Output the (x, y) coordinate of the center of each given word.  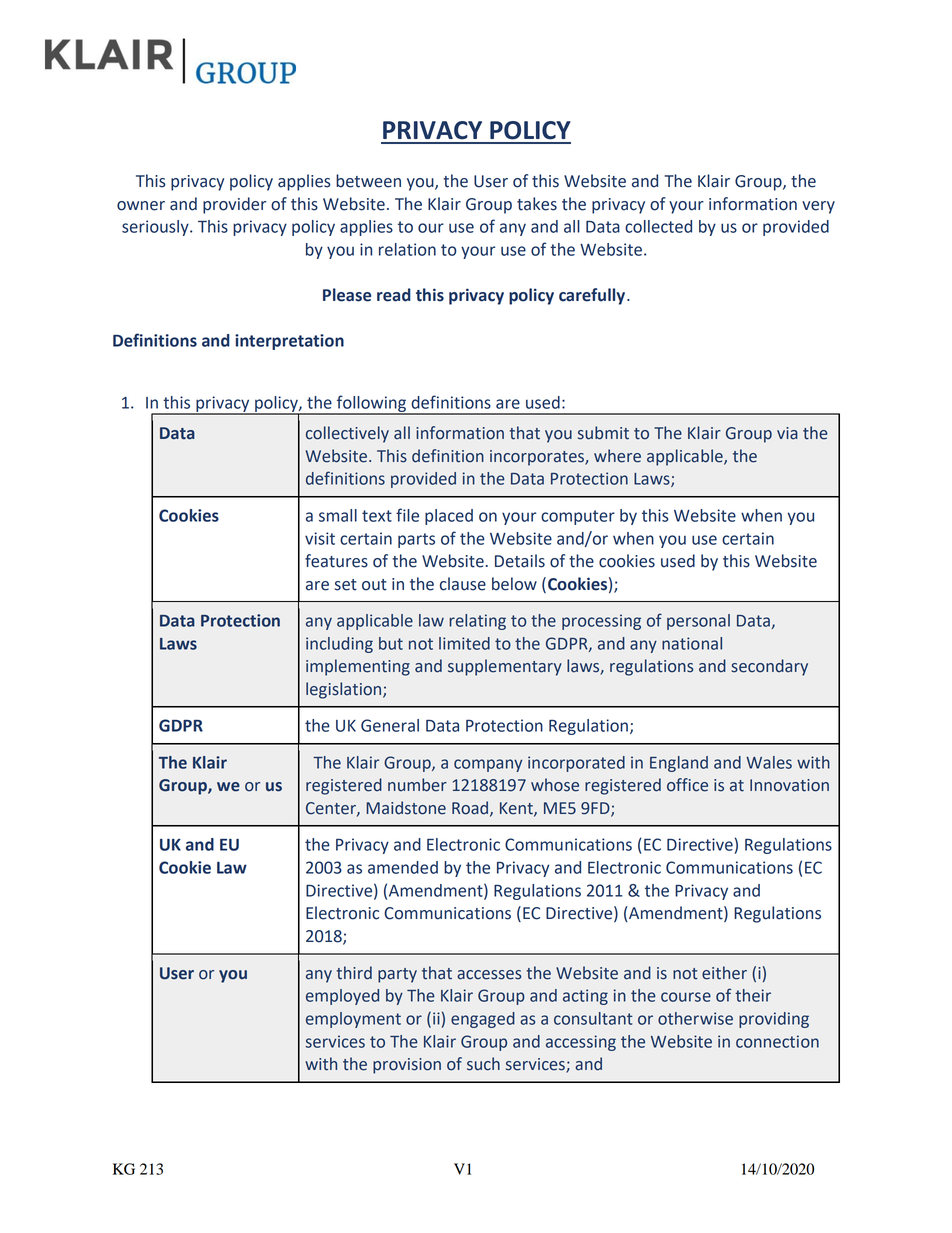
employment (353, 1020)
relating (477, 622)
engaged (483, 1020)
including (339, 645)
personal (698, 622)
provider (234, 205)
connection (777, 1041)
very (818, 207)
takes (537, 204)
